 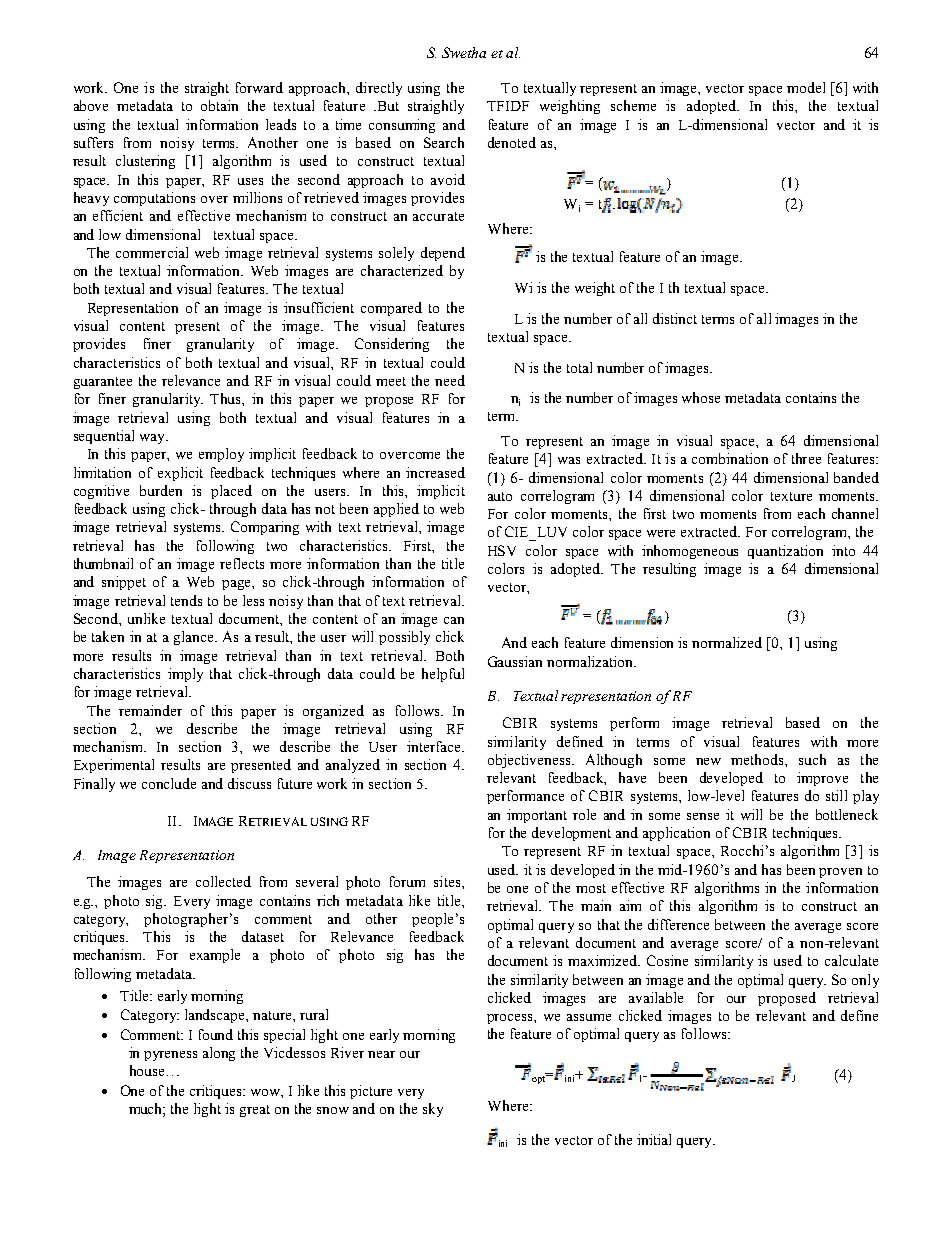 I want to click on sites, so click(x=448, y=881).
